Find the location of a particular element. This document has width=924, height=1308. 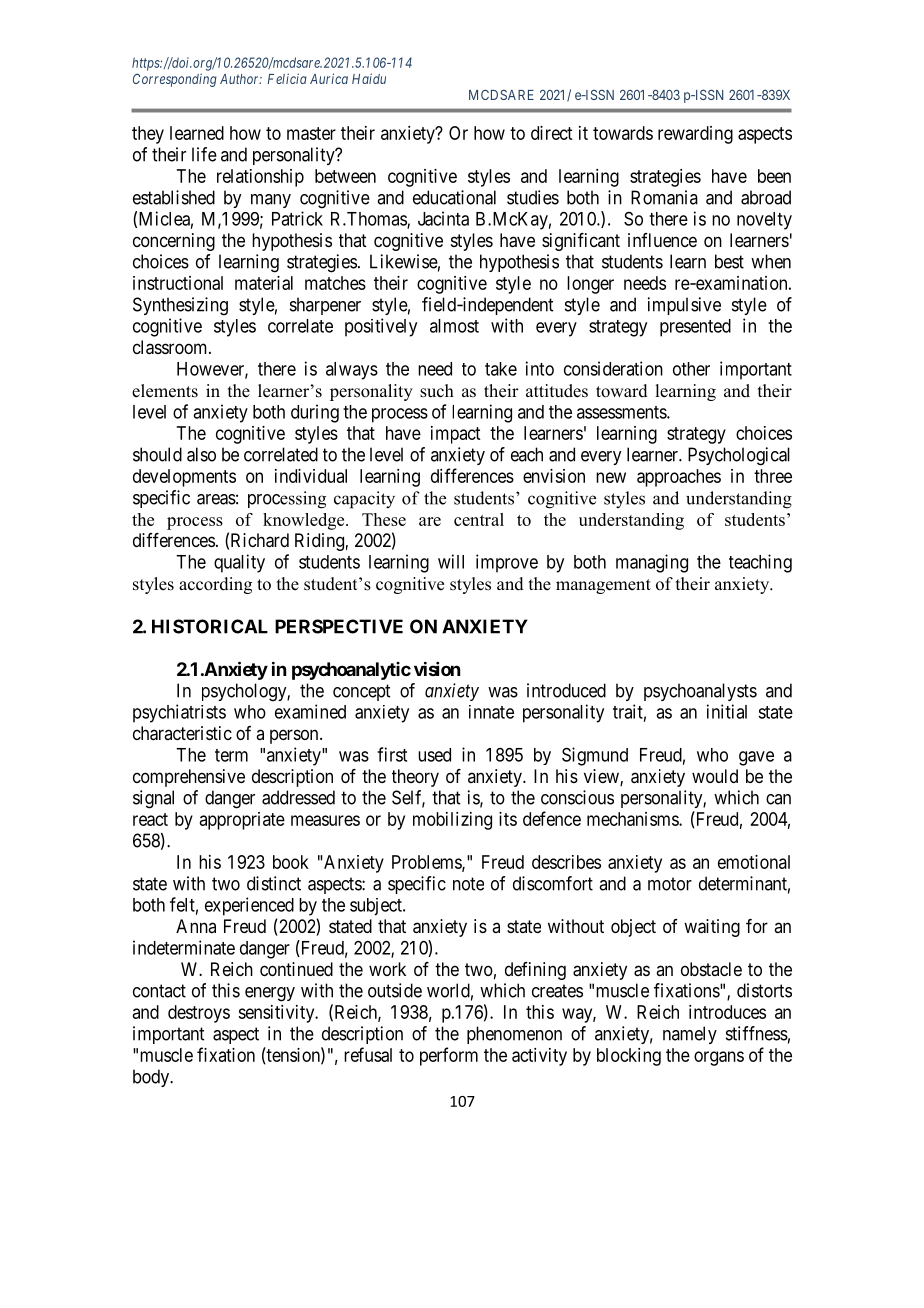

Author is located at coordinates (241, 79).
